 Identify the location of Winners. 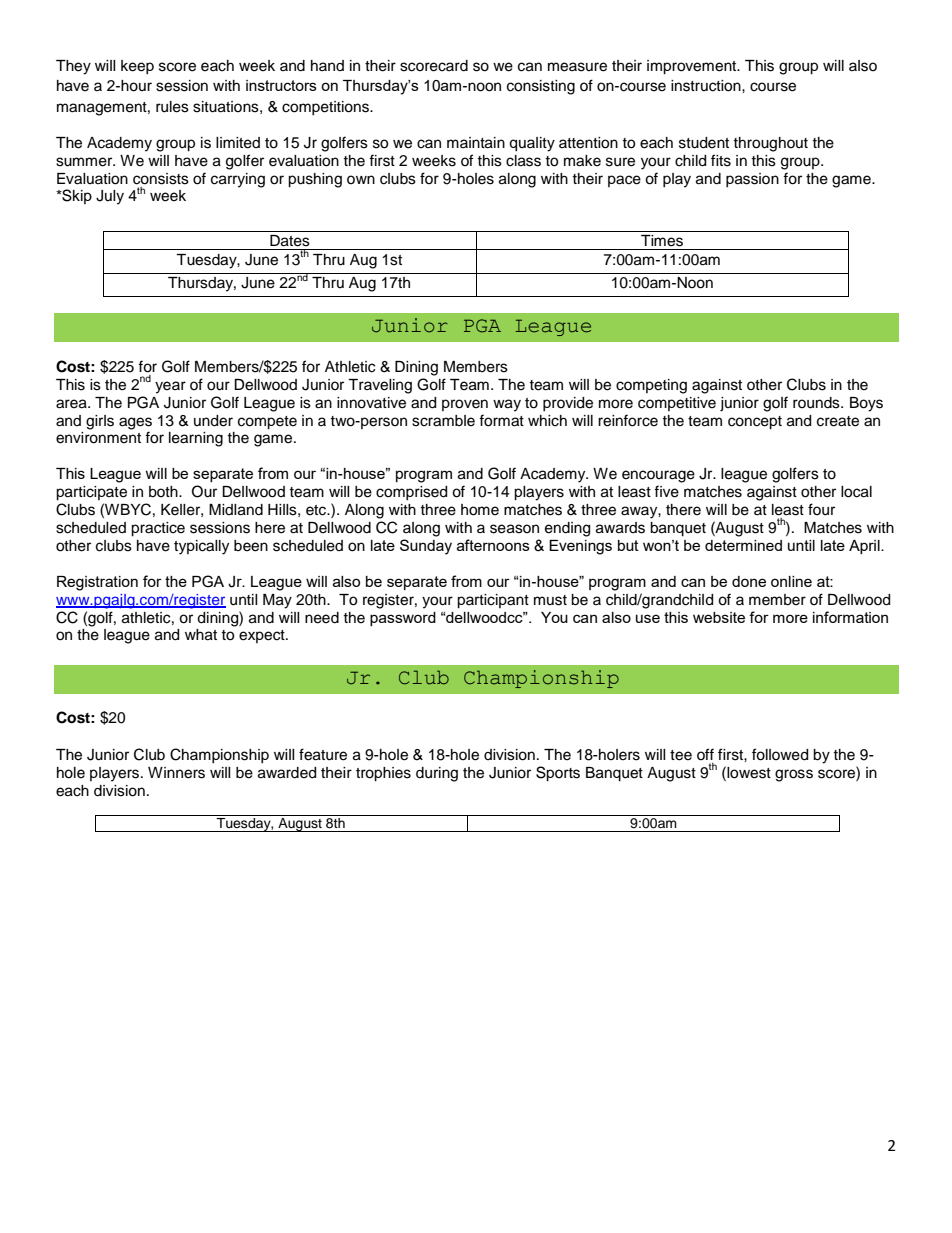
(176, 773).
